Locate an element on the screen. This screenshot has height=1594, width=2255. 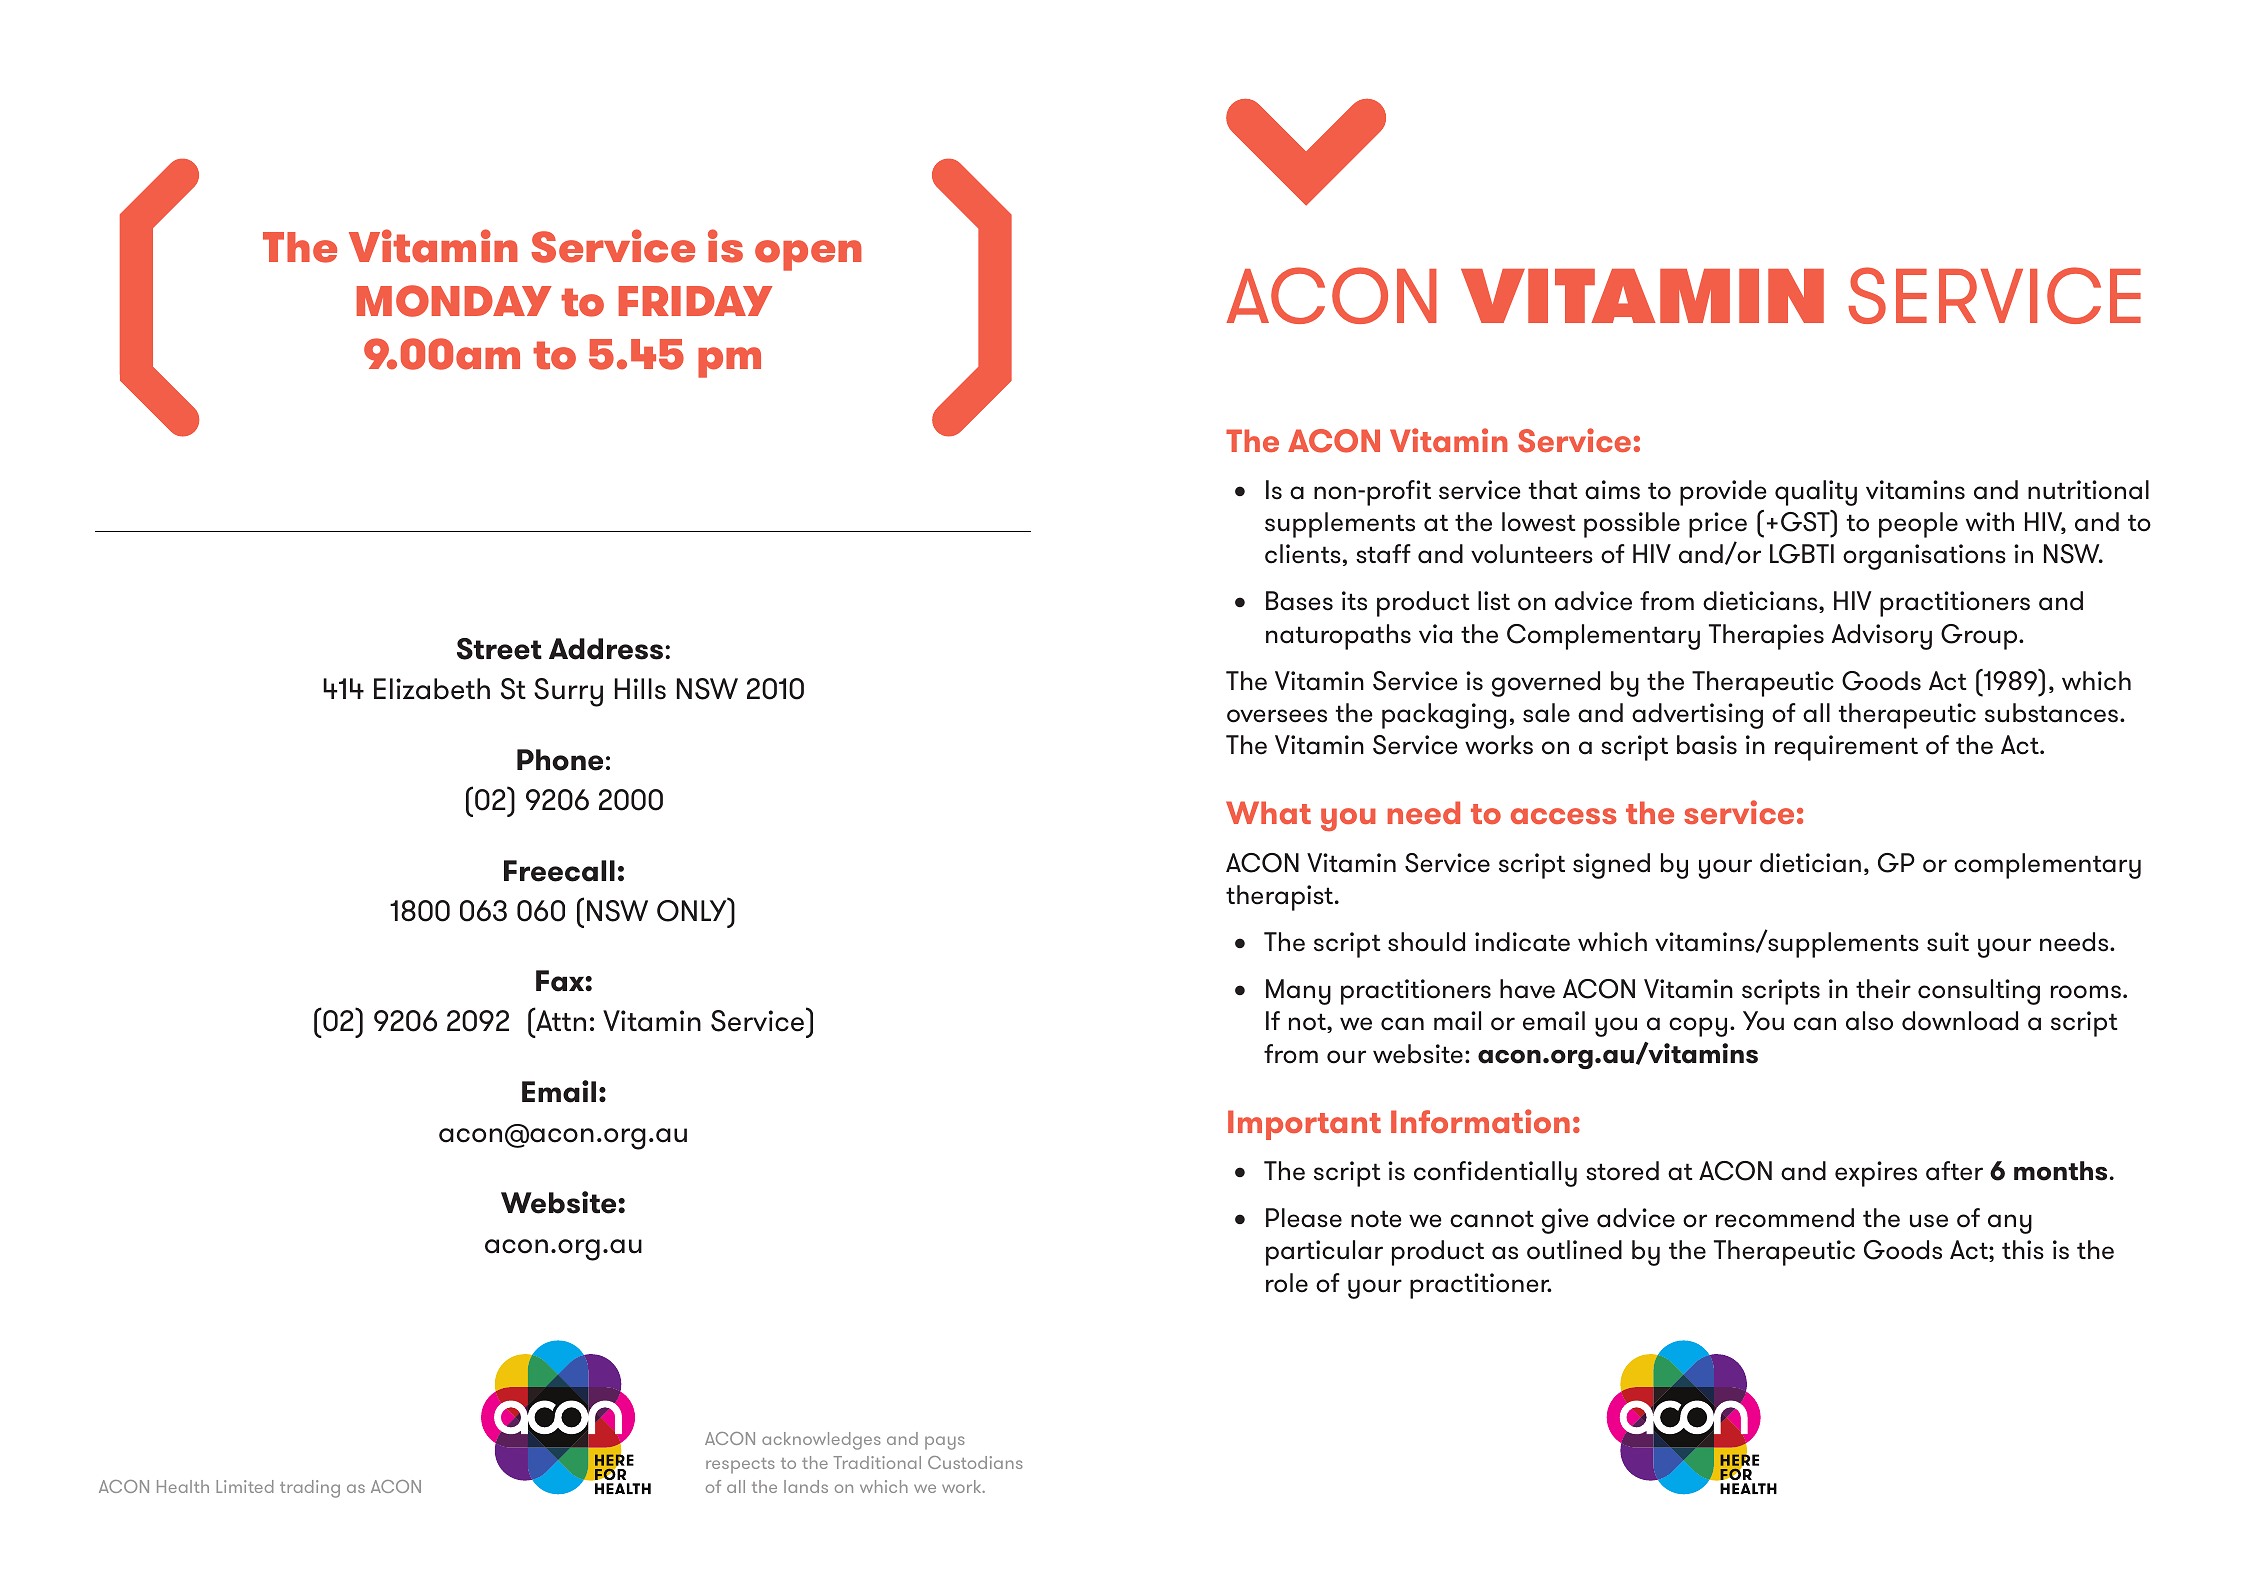
MONDAY is located at coordinates (454, 301).
